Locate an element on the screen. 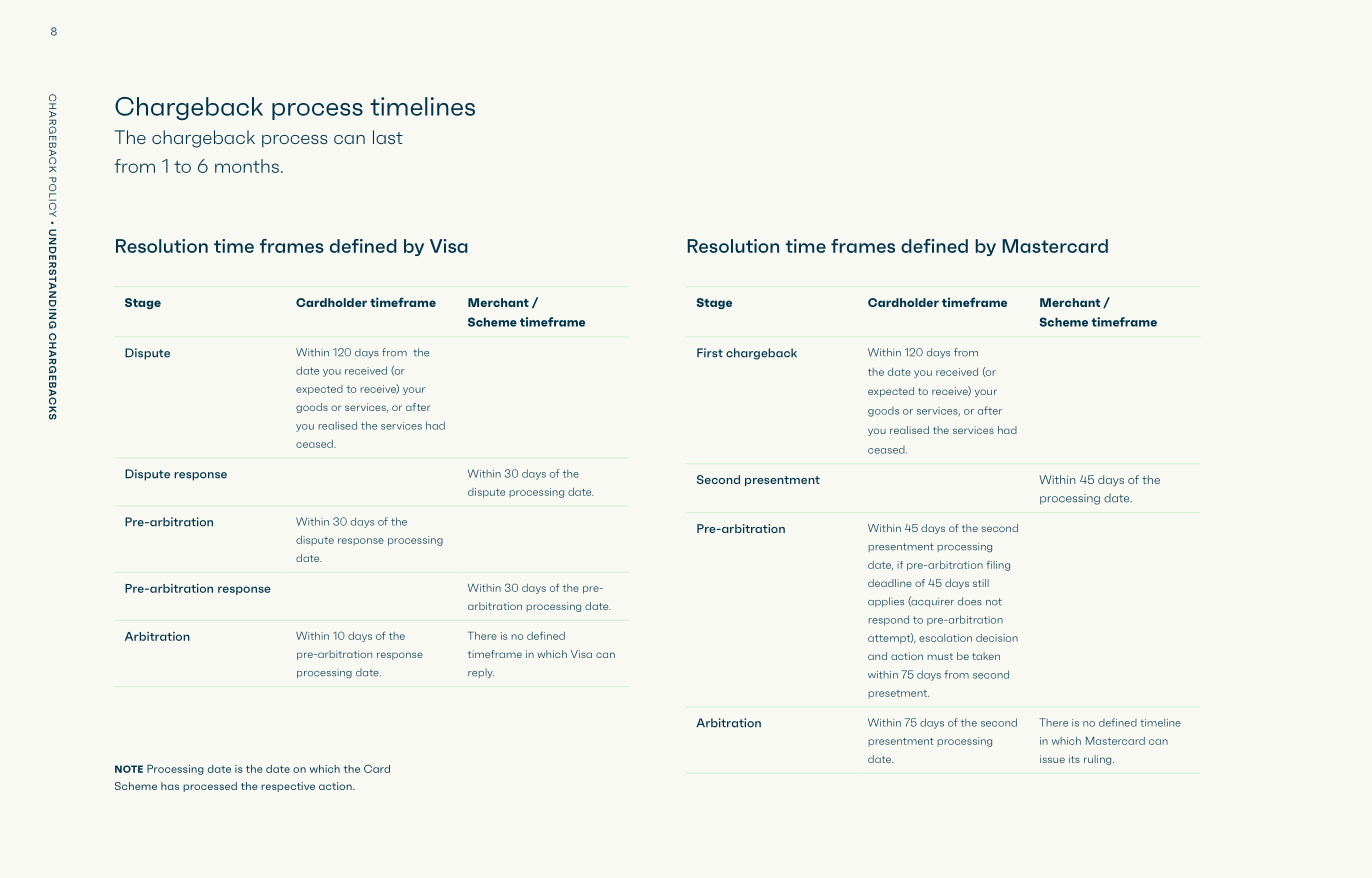 Image resolution: width=1372 pixels, height=878 pixels. respective is located at coordinates (288, 787).
